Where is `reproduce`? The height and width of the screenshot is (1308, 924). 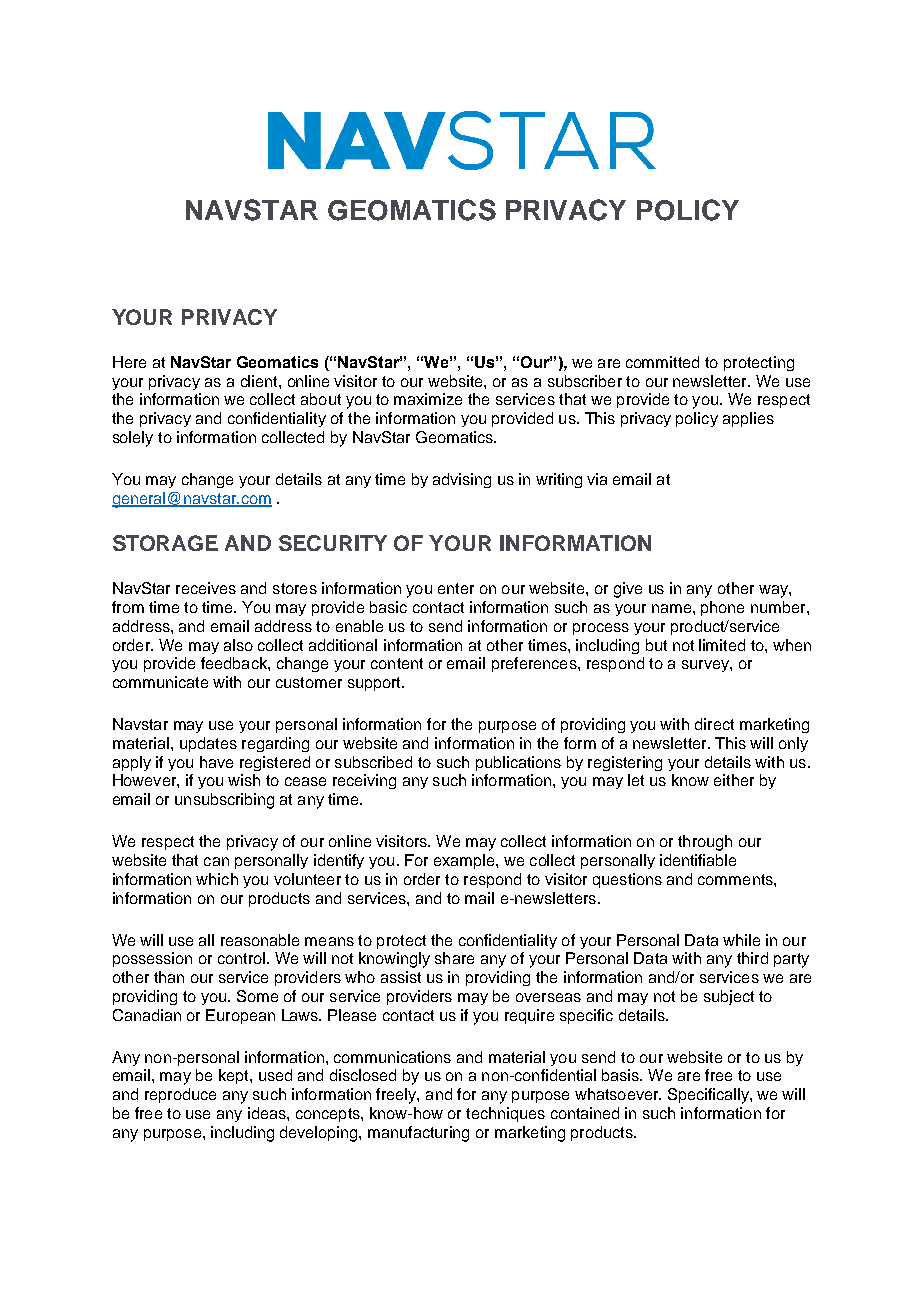 reproduce is located at coordinates (180, 1095).
